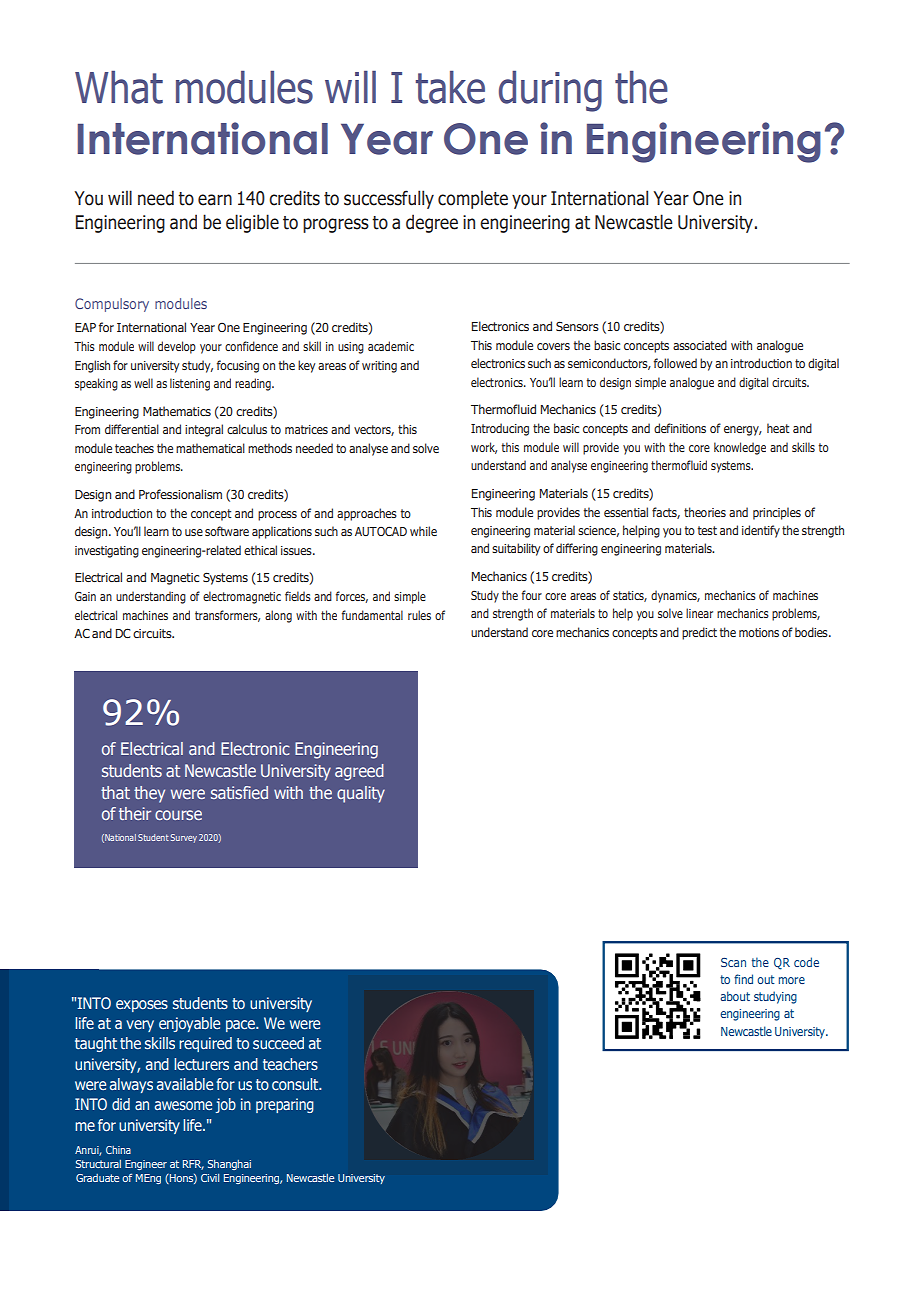 The height and width of the screenshot is (1308, 924). What do you see at coordinates (450, 87) in the screenshot?
I see `take` at bounding box center [450, 87].
